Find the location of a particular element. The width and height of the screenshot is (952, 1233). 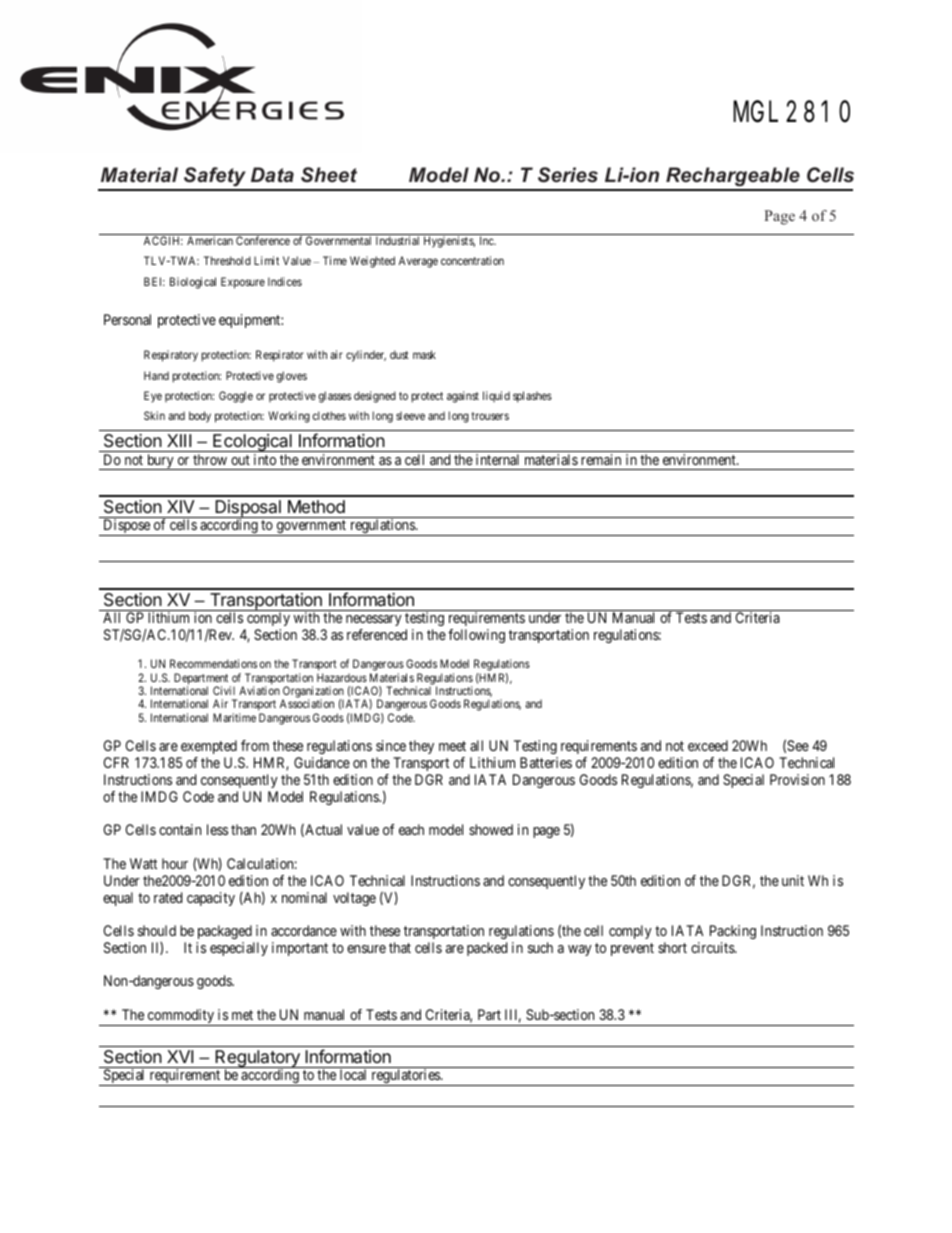

meet is located at coordinates (452, 746).
